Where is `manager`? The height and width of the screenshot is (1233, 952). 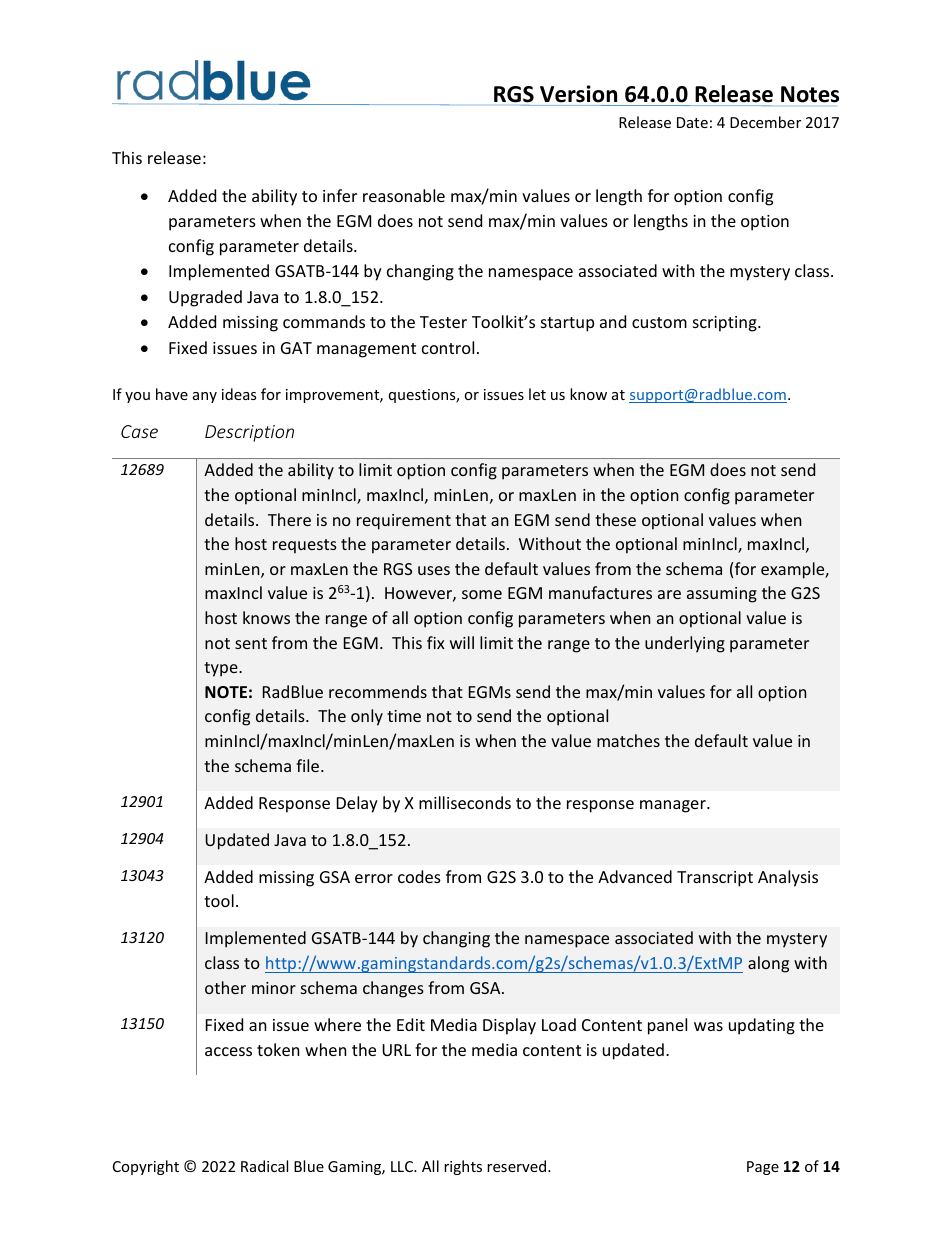 manager is located at coordinates (674, 806).
